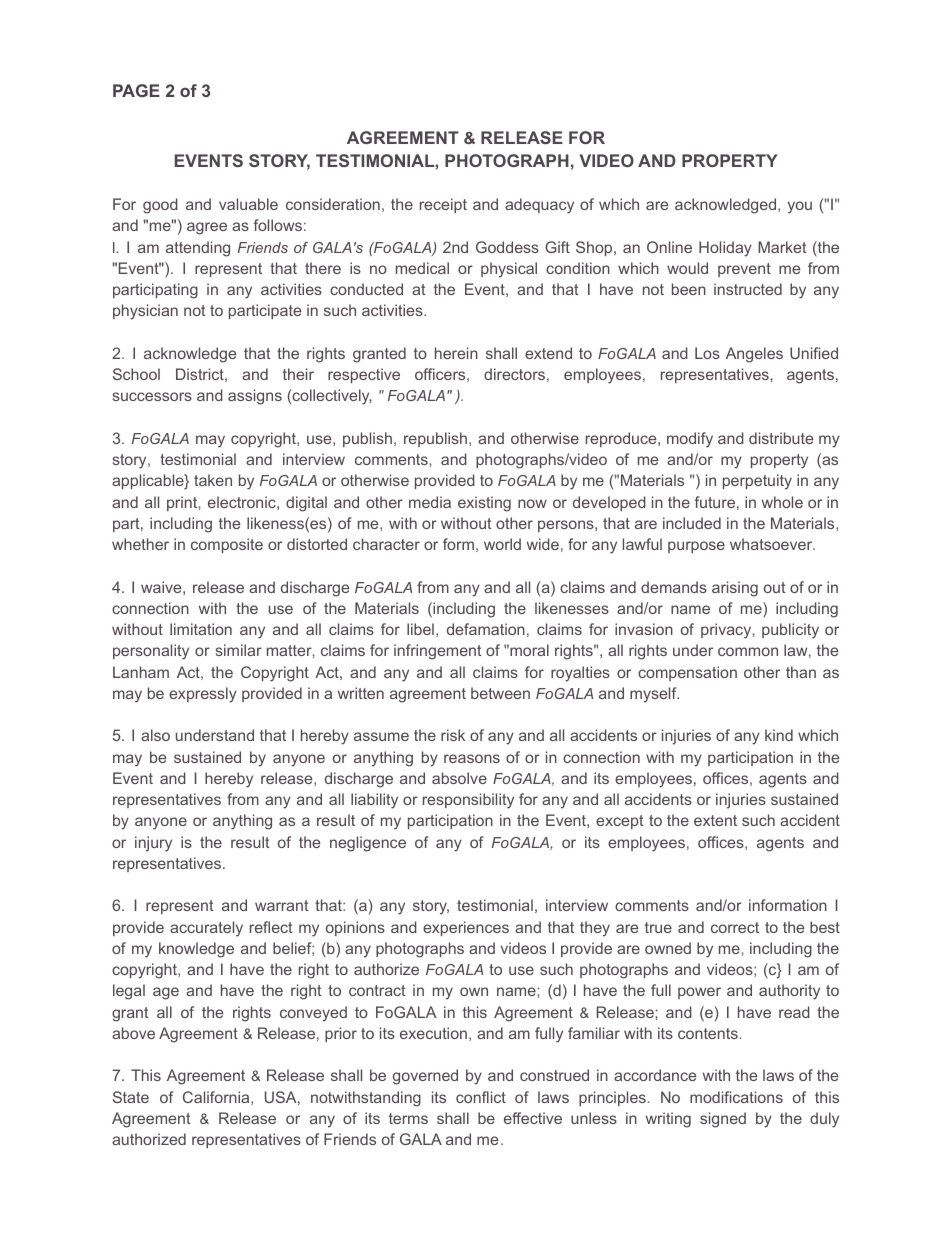  Describe the element at coordinates (800, 207) in the screenshot. I see `you` at that location.
